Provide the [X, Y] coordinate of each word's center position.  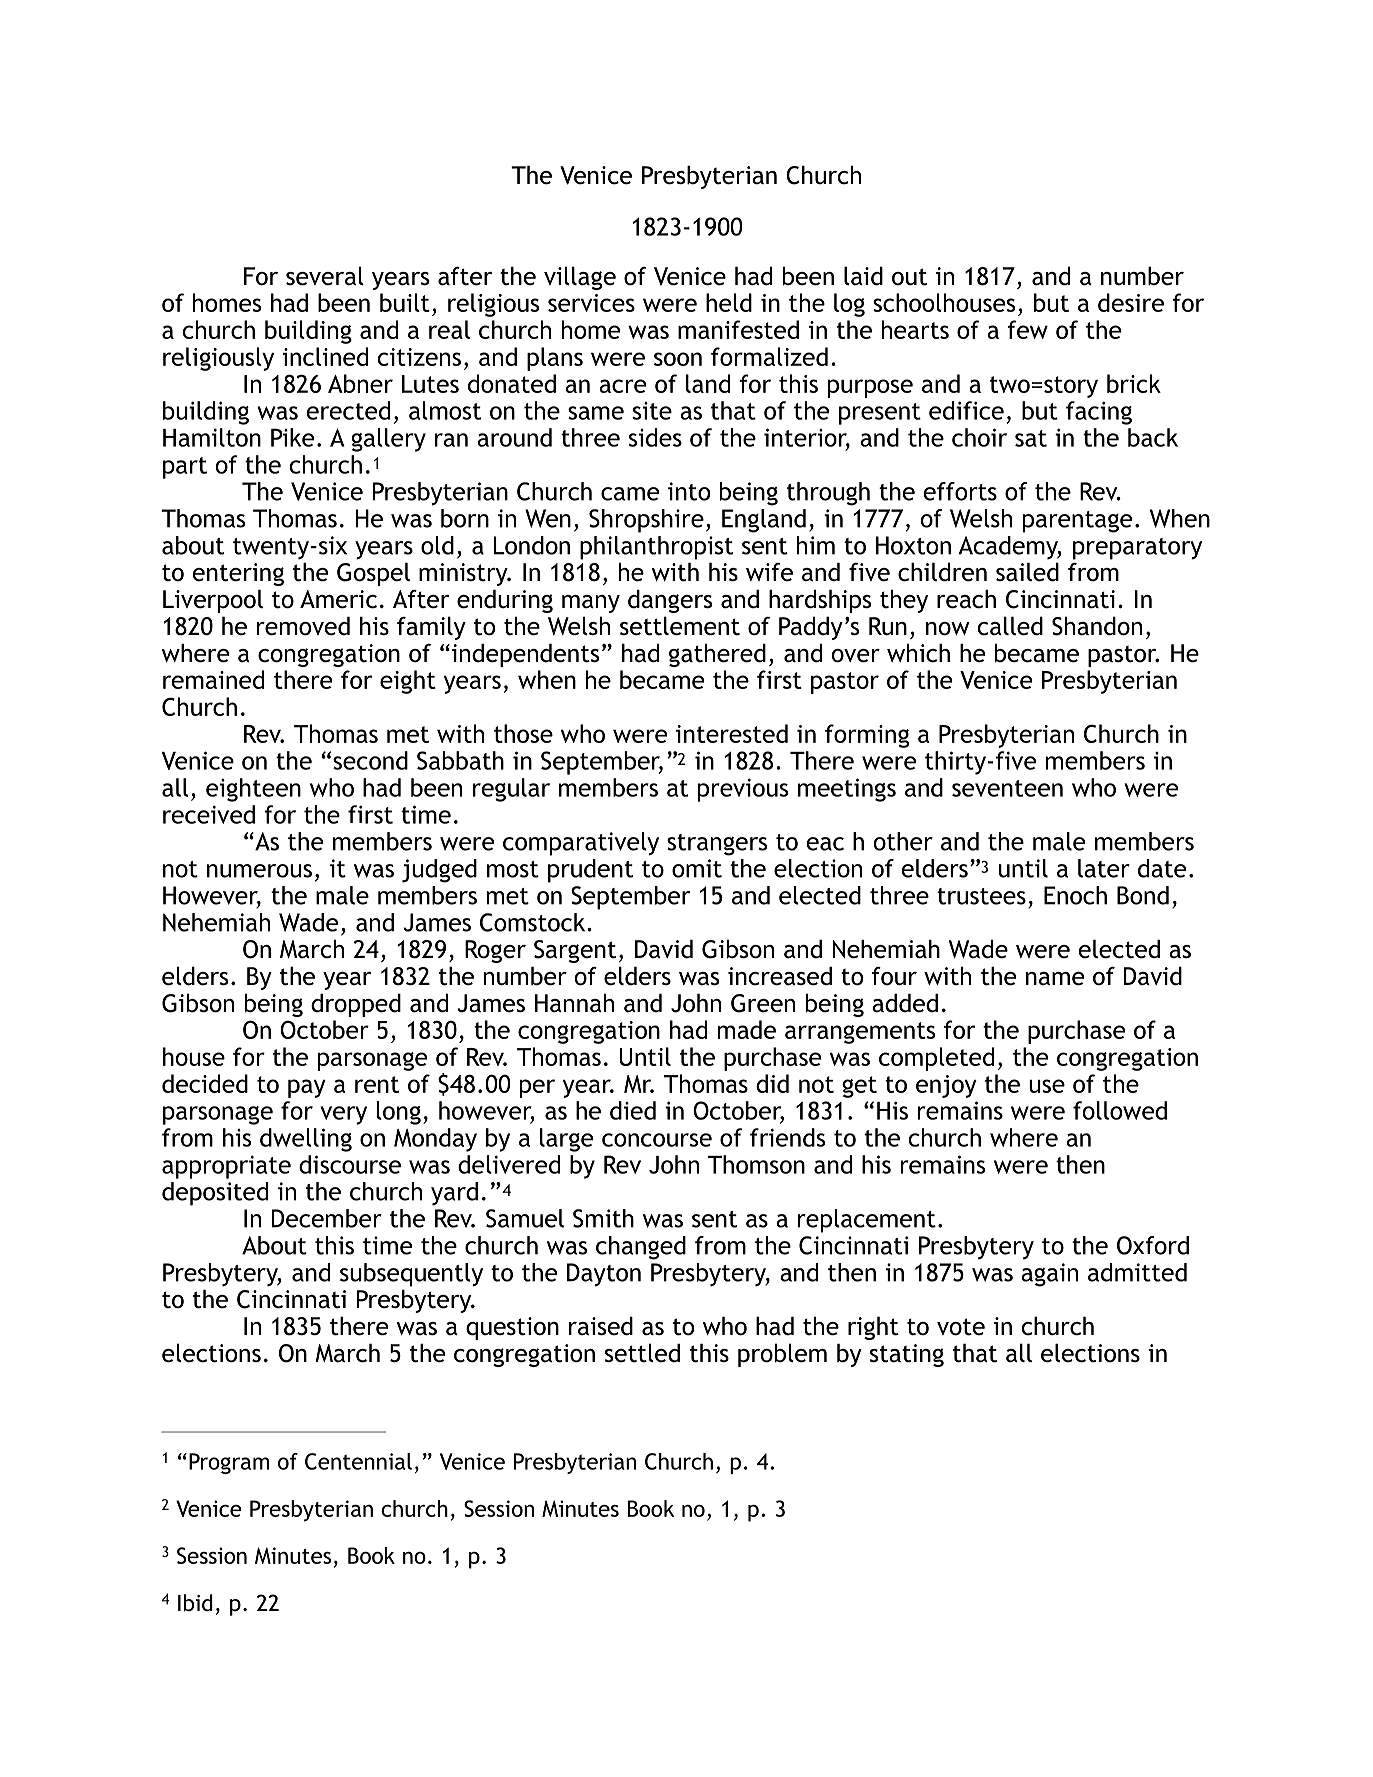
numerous [259, 871]
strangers [717, 845]
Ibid [195, 1603]
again [1049, 1275]
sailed [1027, 572]
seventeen [1007, 788]
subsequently [411, 1275]
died [633, 1110]
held [729, 302]
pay [307, 1088]
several [325, 276]
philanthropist [656, 548]
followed [1120, 1110]
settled [642, 1353]
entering [238, 574]
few [1027, 329]
